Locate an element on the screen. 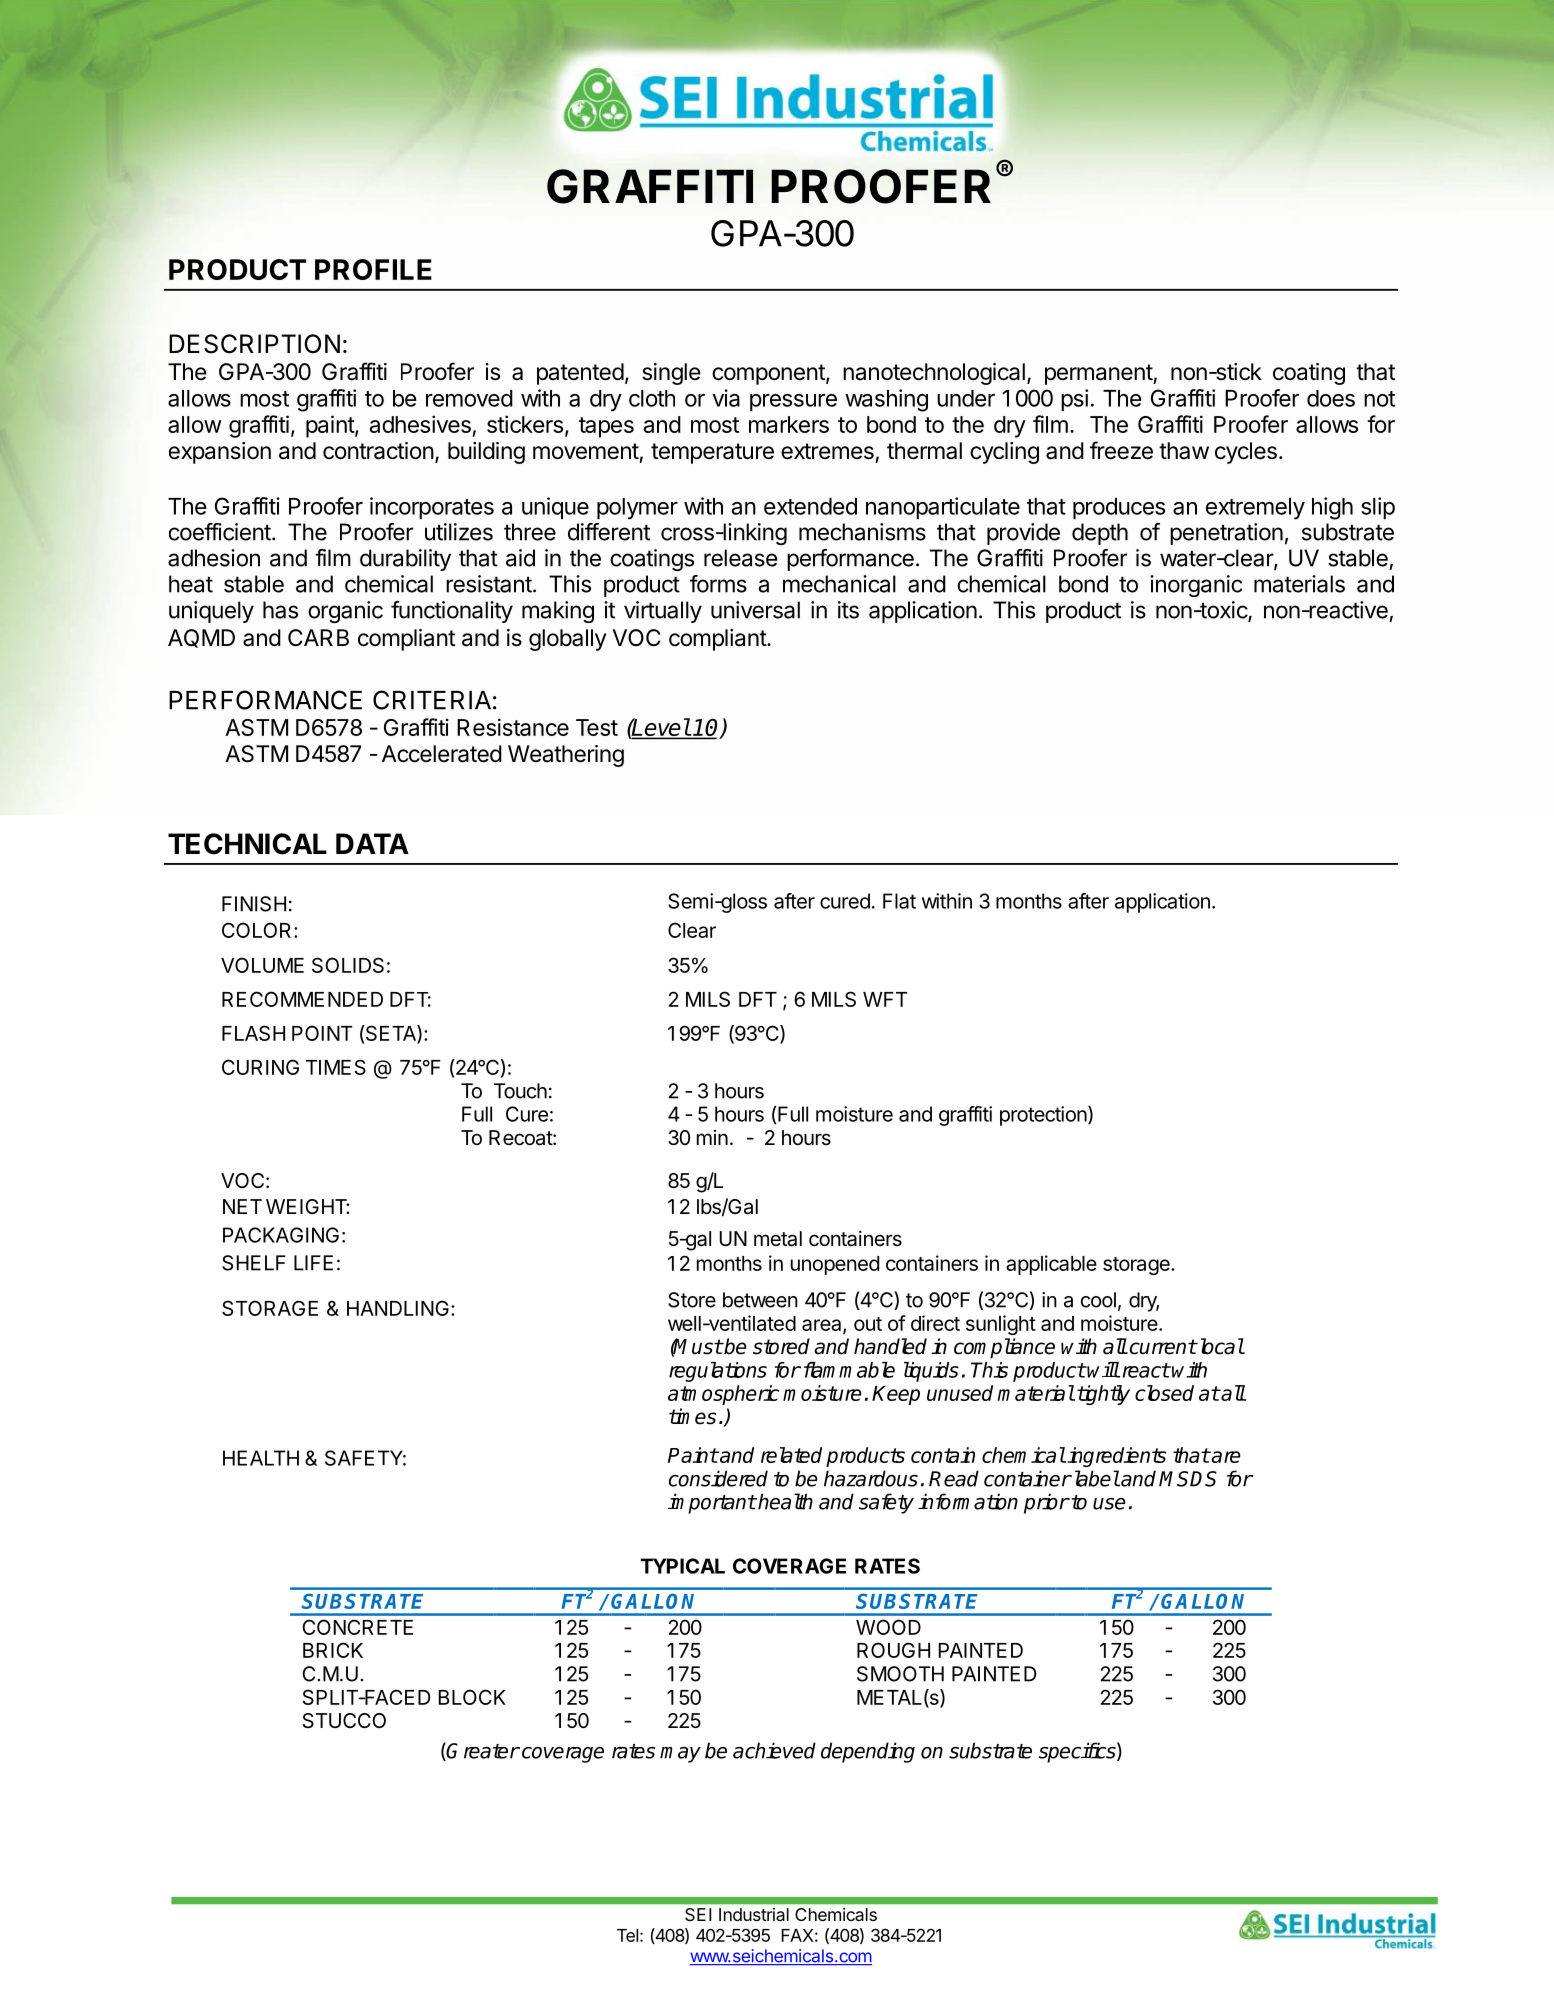 This screenshot has height=2011, width=1554. depending is located at coordinates (868, 1752).
